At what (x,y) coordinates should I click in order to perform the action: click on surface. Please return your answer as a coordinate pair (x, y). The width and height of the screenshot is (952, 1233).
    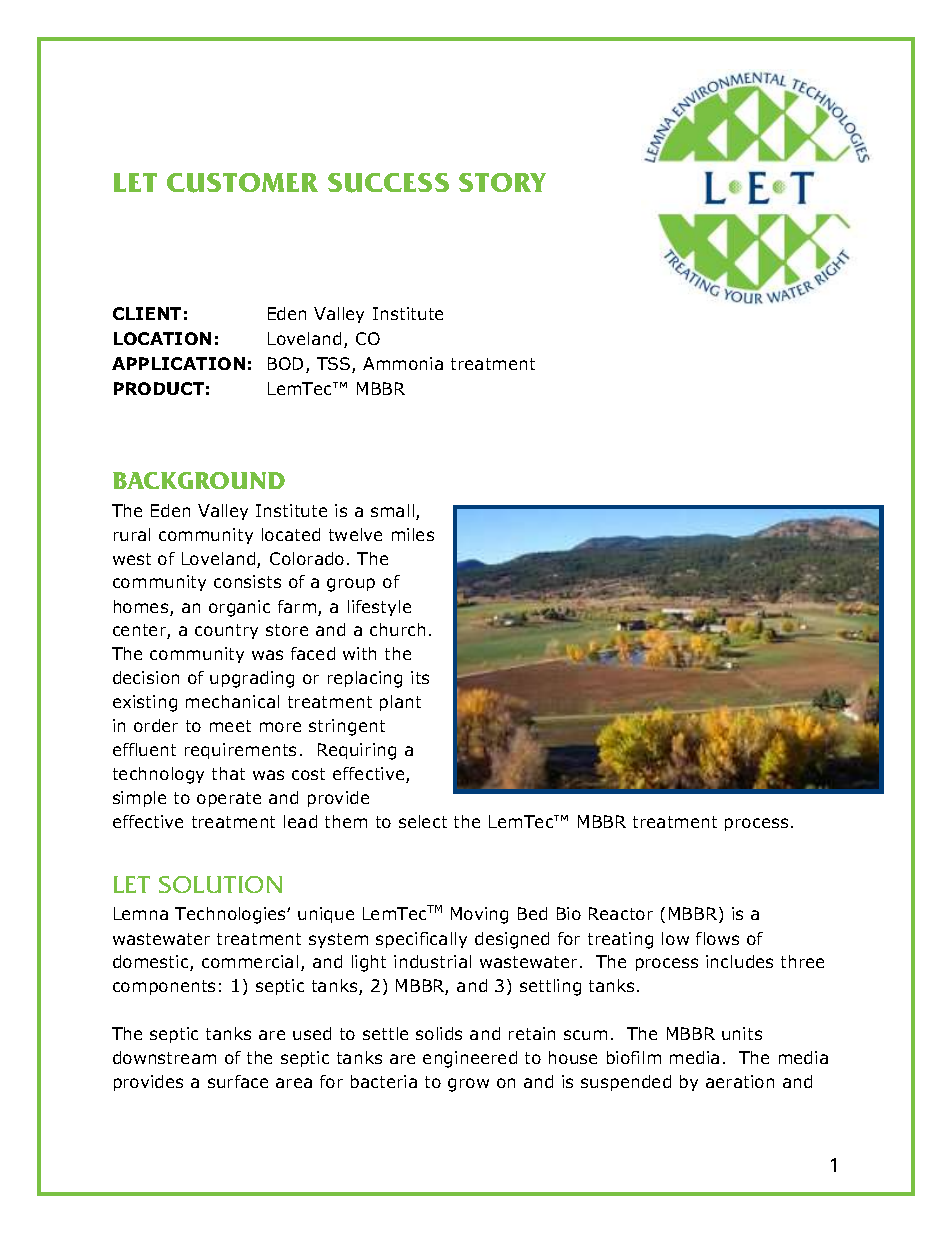
    Looking at the image, I should click on (238, 1081).
